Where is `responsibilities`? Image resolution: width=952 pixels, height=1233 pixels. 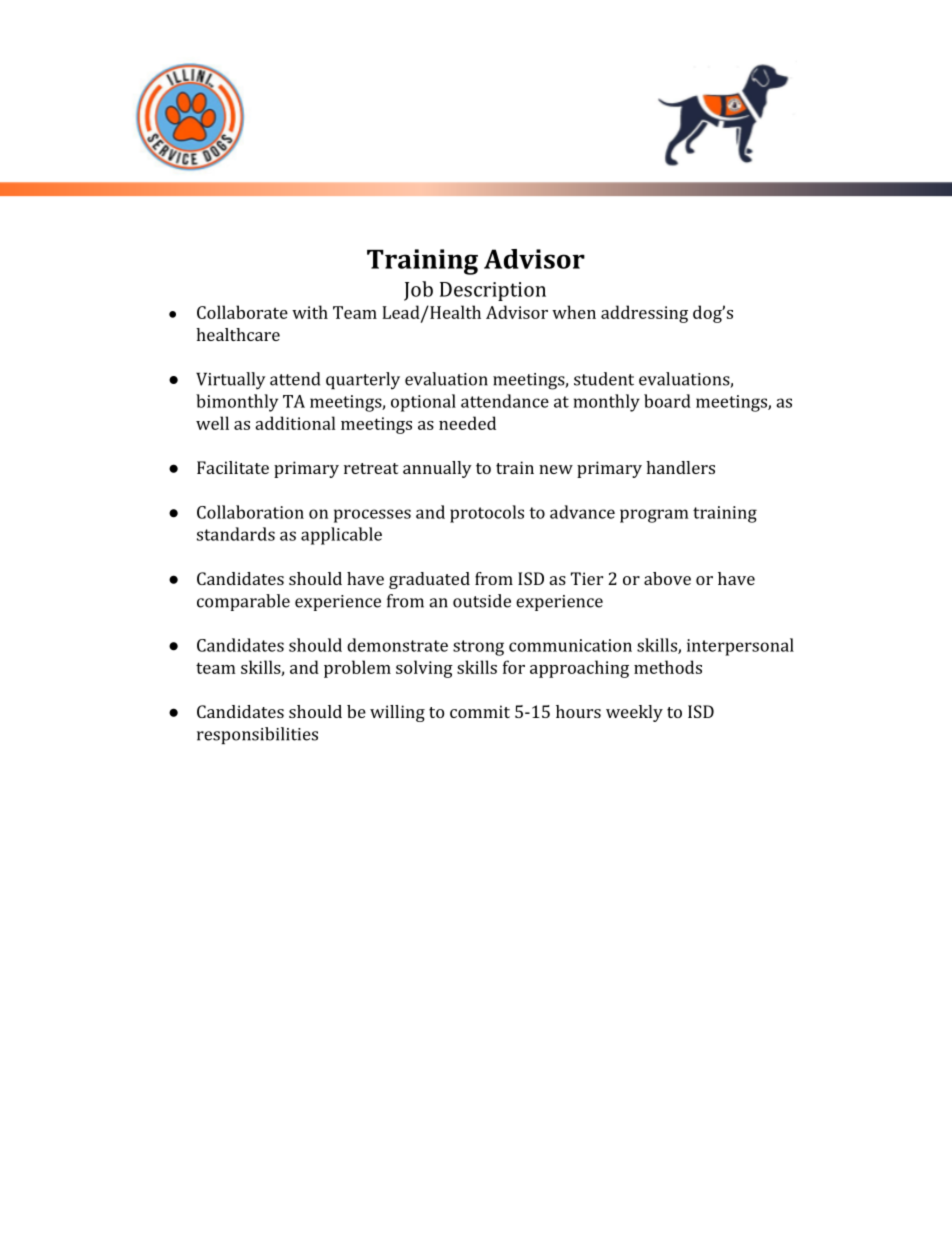 responsibilities is located at coordinates (257, 735).
